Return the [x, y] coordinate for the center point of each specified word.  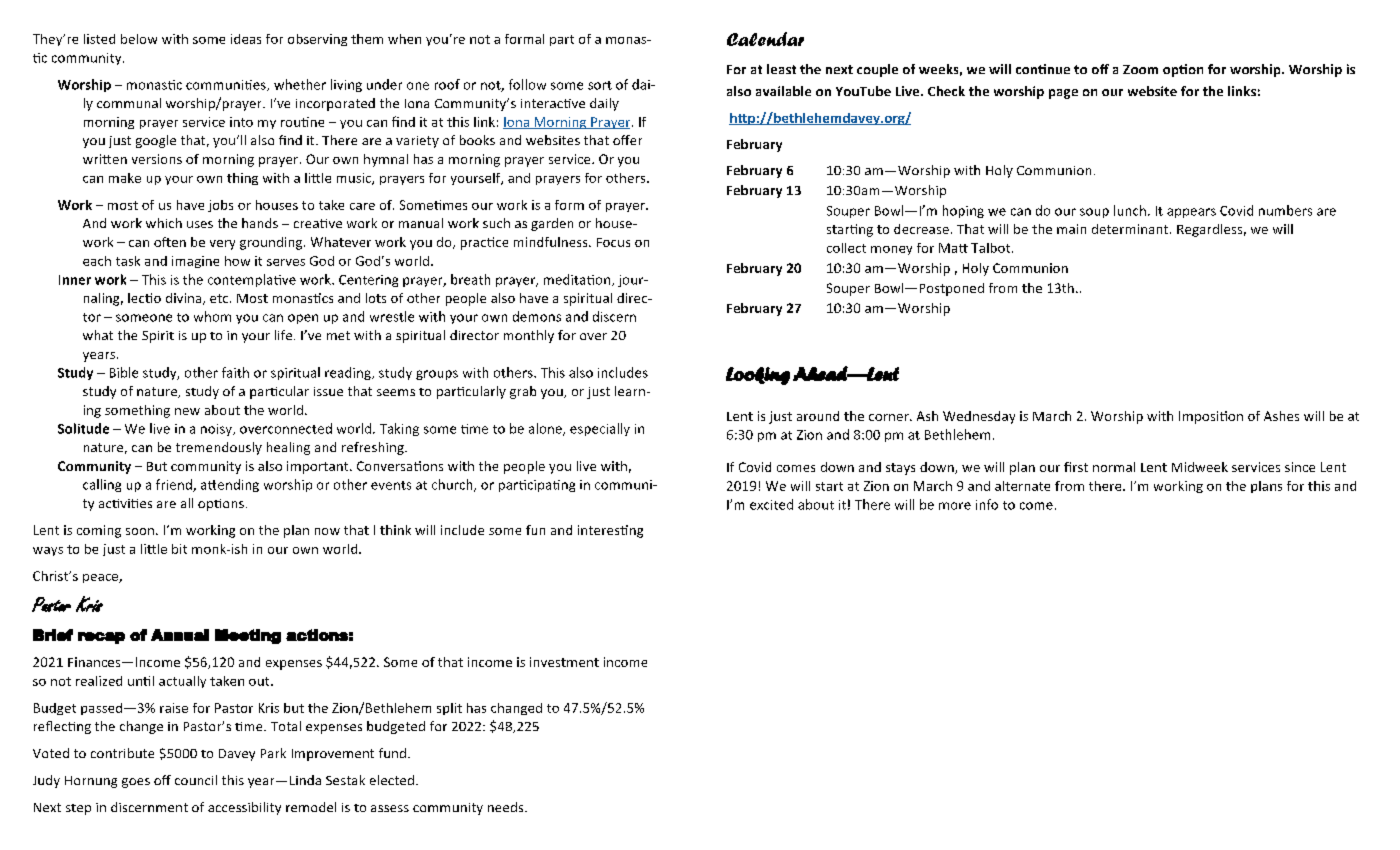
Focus [613, 242]
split [449, 709]
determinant [1131, 229]
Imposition [1211, 417]
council [196, 780]
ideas [246, 39]
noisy [217, 430]
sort [600, 85]
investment [564, 662]
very [222, 245]
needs [507, 807]
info [987, 504]
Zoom [1140, 69]
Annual [180, 635]
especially [600, 429]
